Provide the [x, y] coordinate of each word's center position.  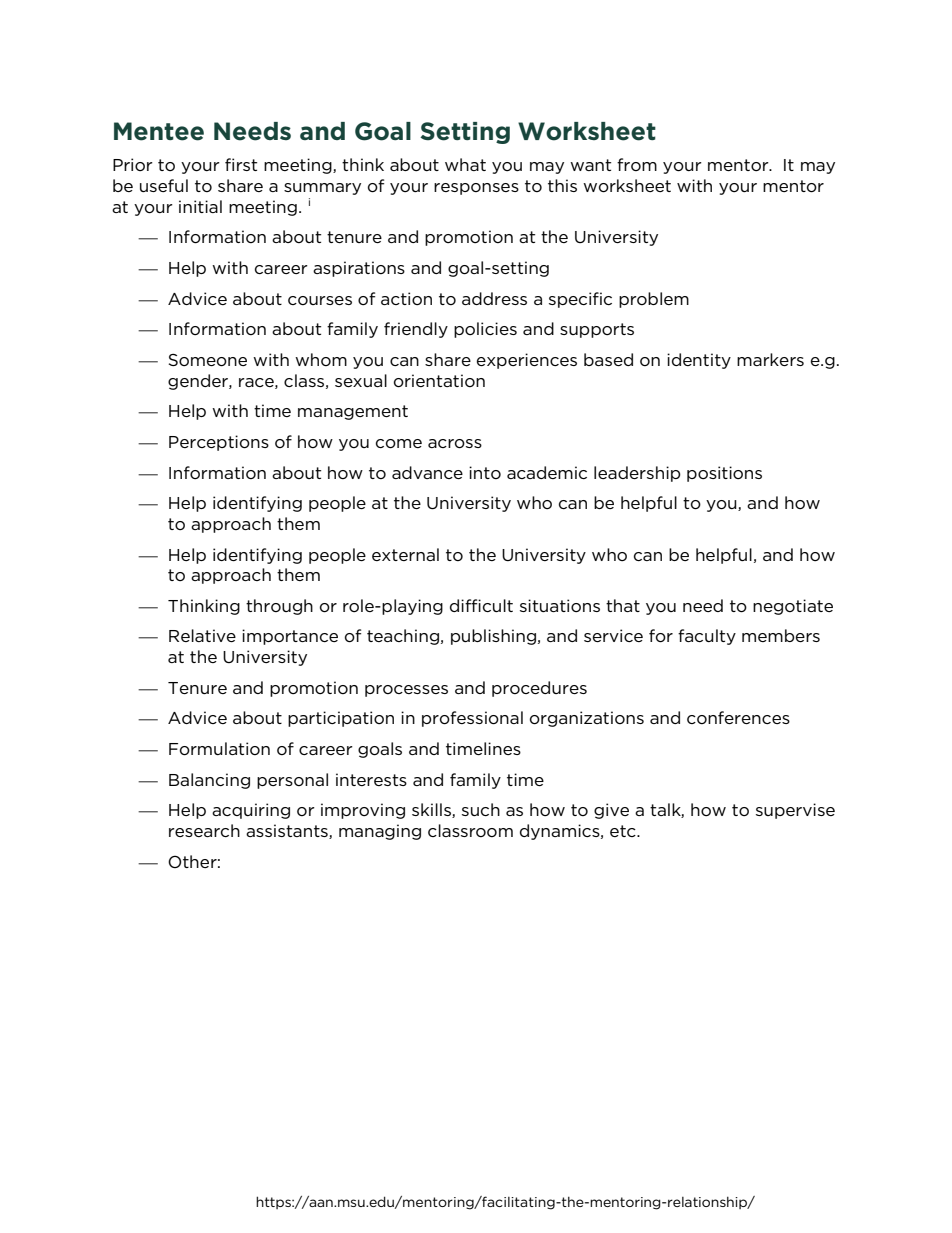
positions [724, 474]
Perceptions [219, 443]
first [241, 164]
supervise [795, 811]
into [485, 472]
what [465, 164]
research [204, 830]
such [481, 809]
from [637, 164]
